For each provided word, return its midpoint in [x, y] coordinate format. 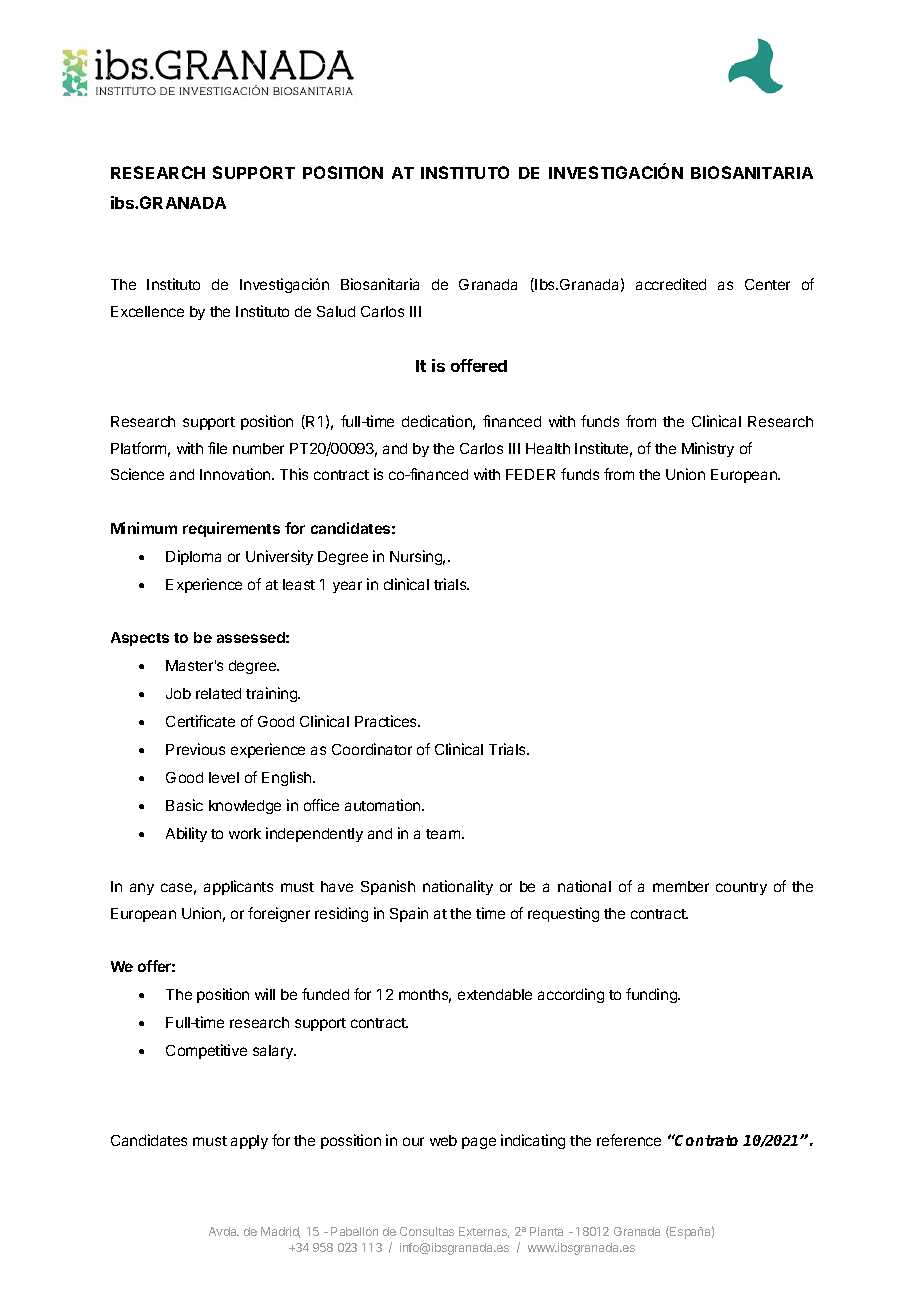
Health [548, 448]
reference [629, 1140]
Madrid [280, 1232]
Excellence [147, 311]
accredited [671, 284]
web [443, 1140]
